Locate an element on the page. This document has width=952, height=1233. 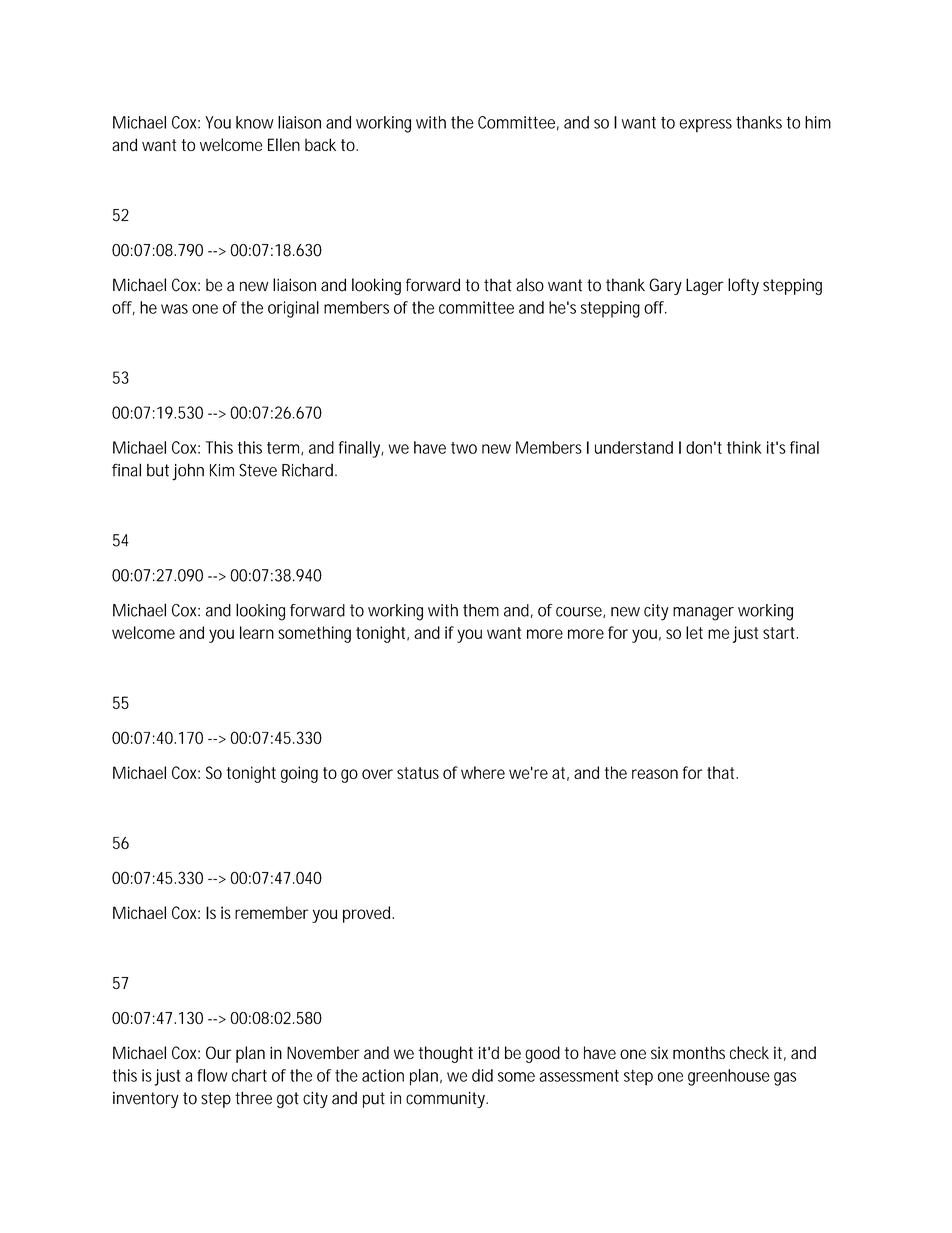
Kim is located at coordinates (222, 470).
